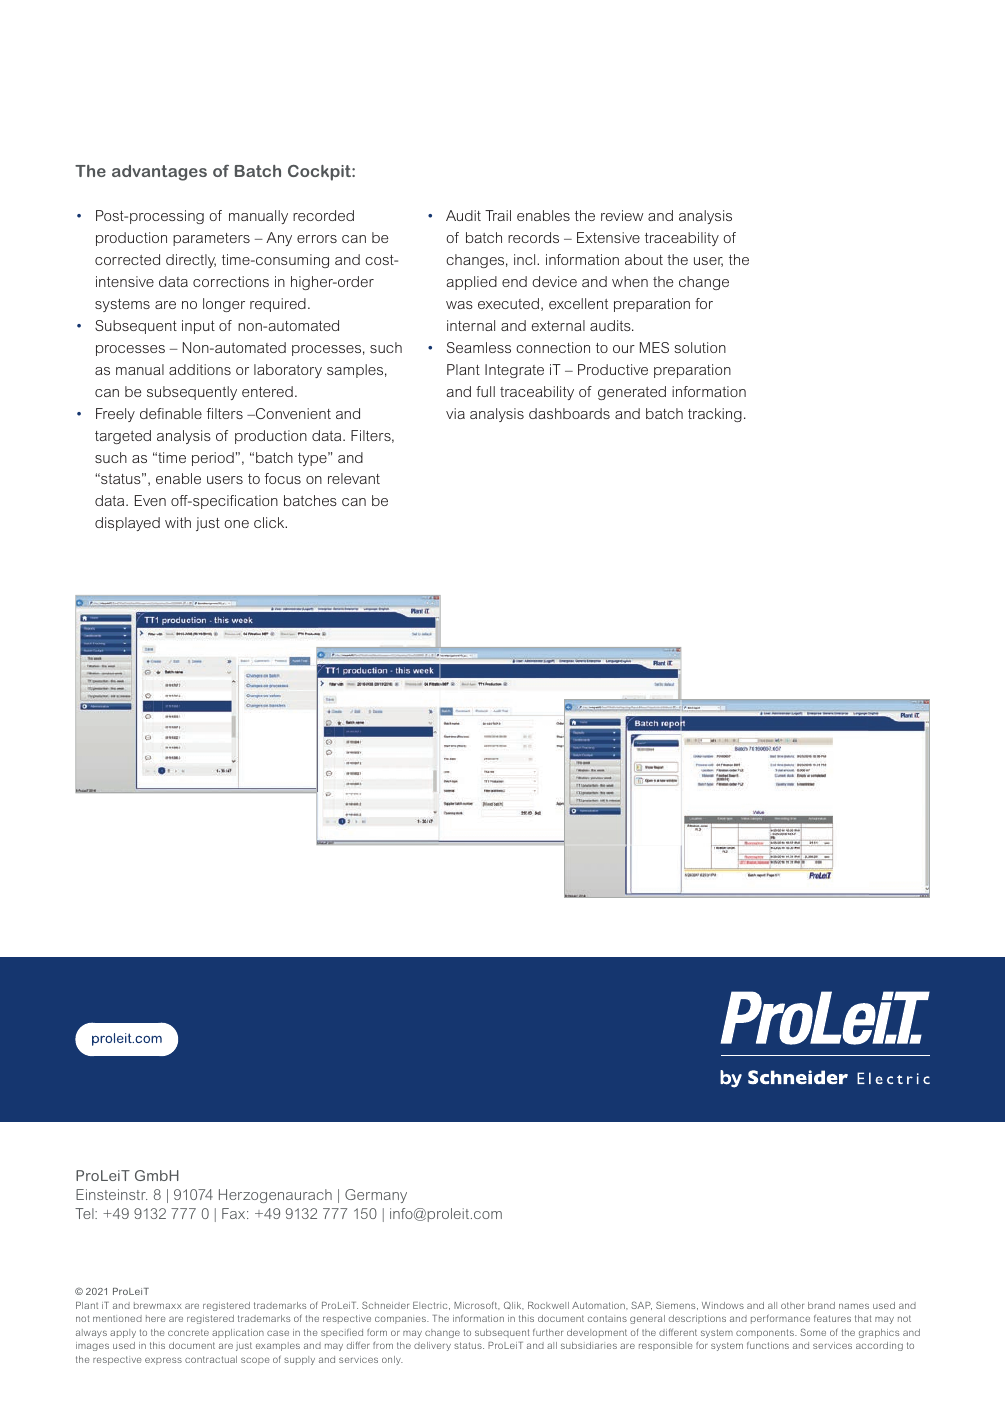 The height and width of the screenshot is (1422, 1005). I want to click on Tel, so click(85, 1213).
